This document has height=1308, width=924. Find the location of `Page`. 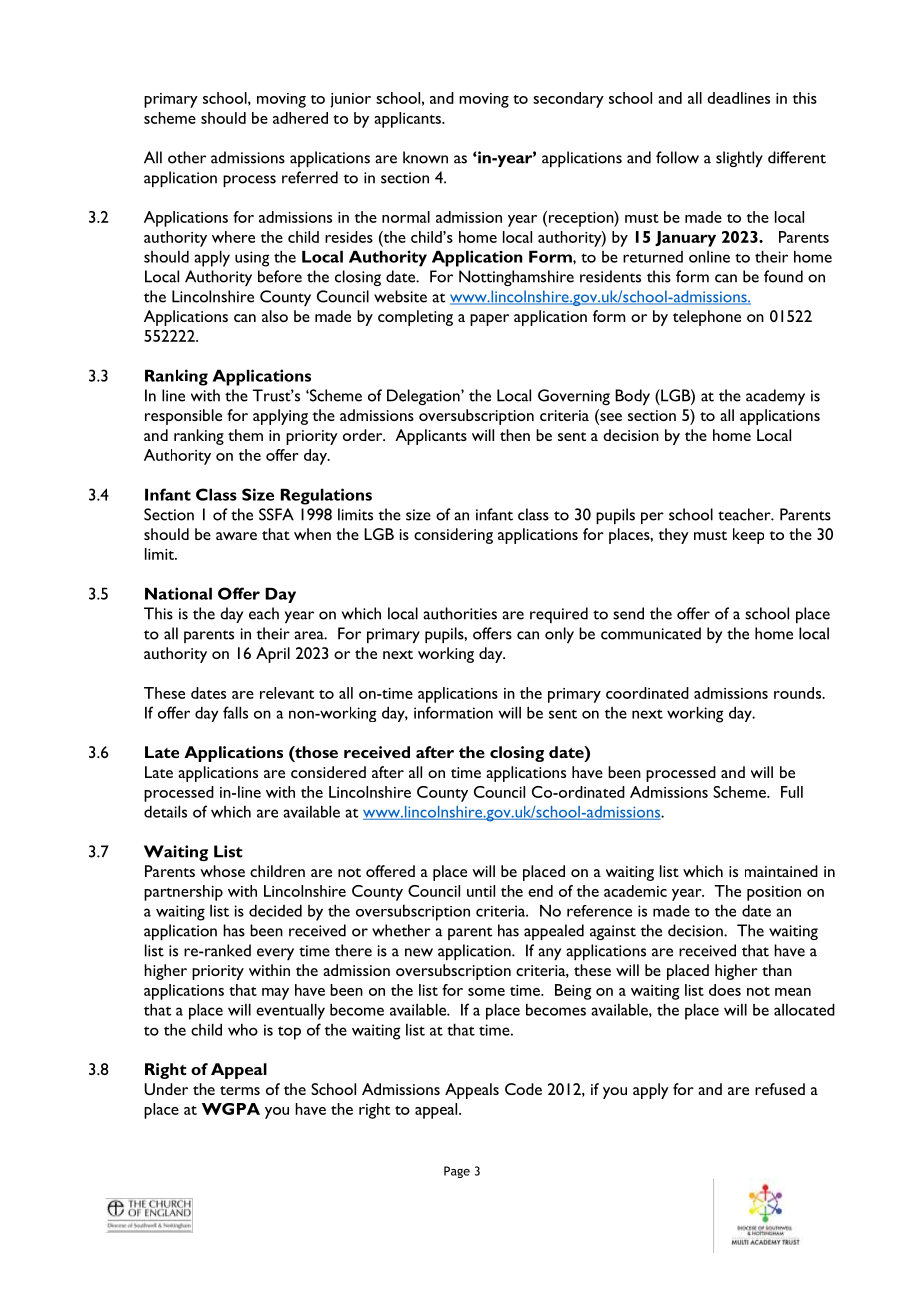

Page is located at coordinates (457, 1172).
